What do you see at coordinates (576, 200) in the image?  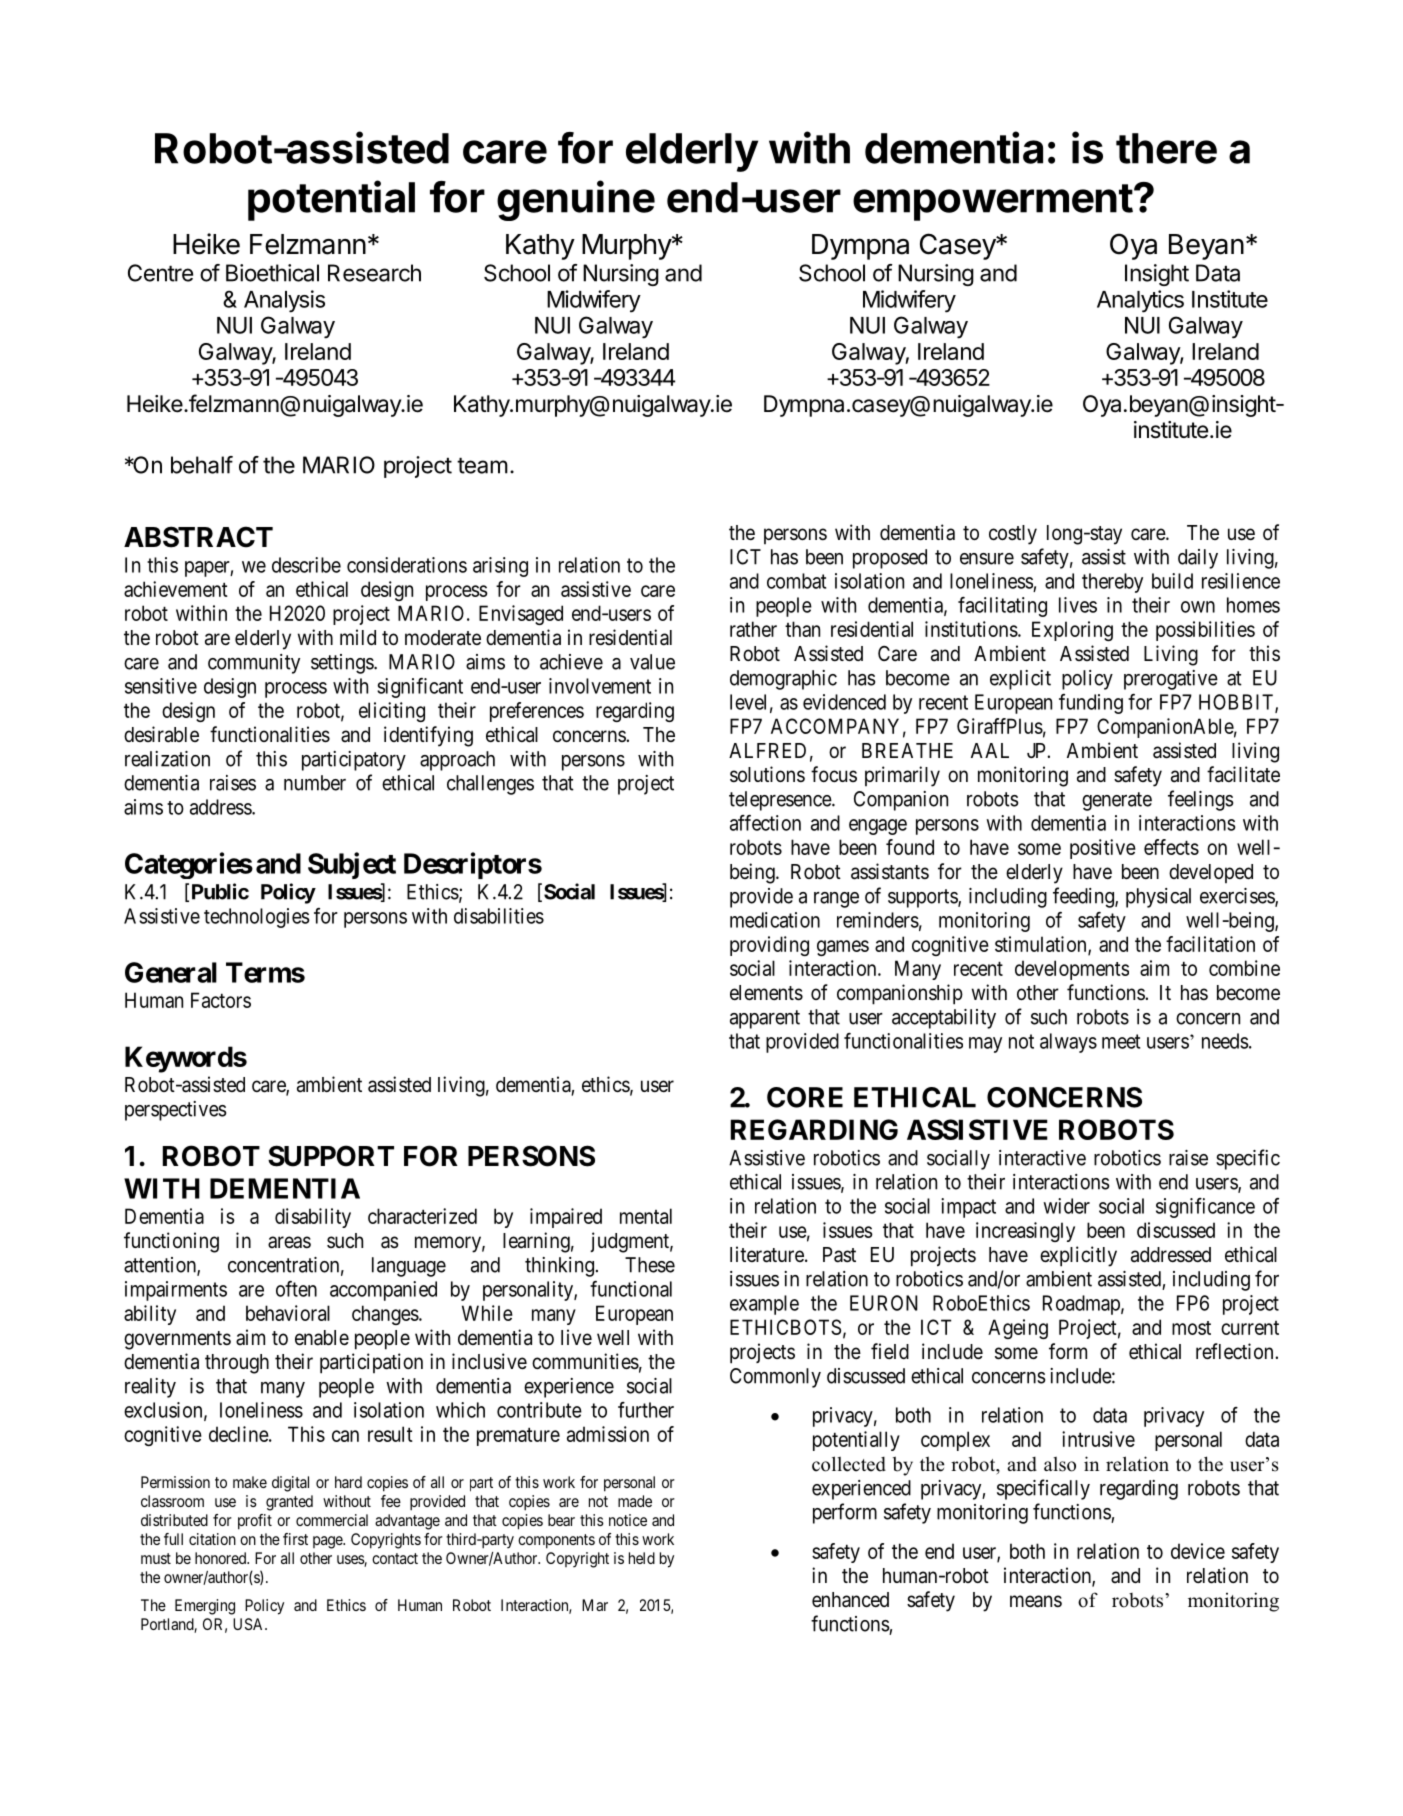 I see `genuine` at bounding box center [576, 200].
